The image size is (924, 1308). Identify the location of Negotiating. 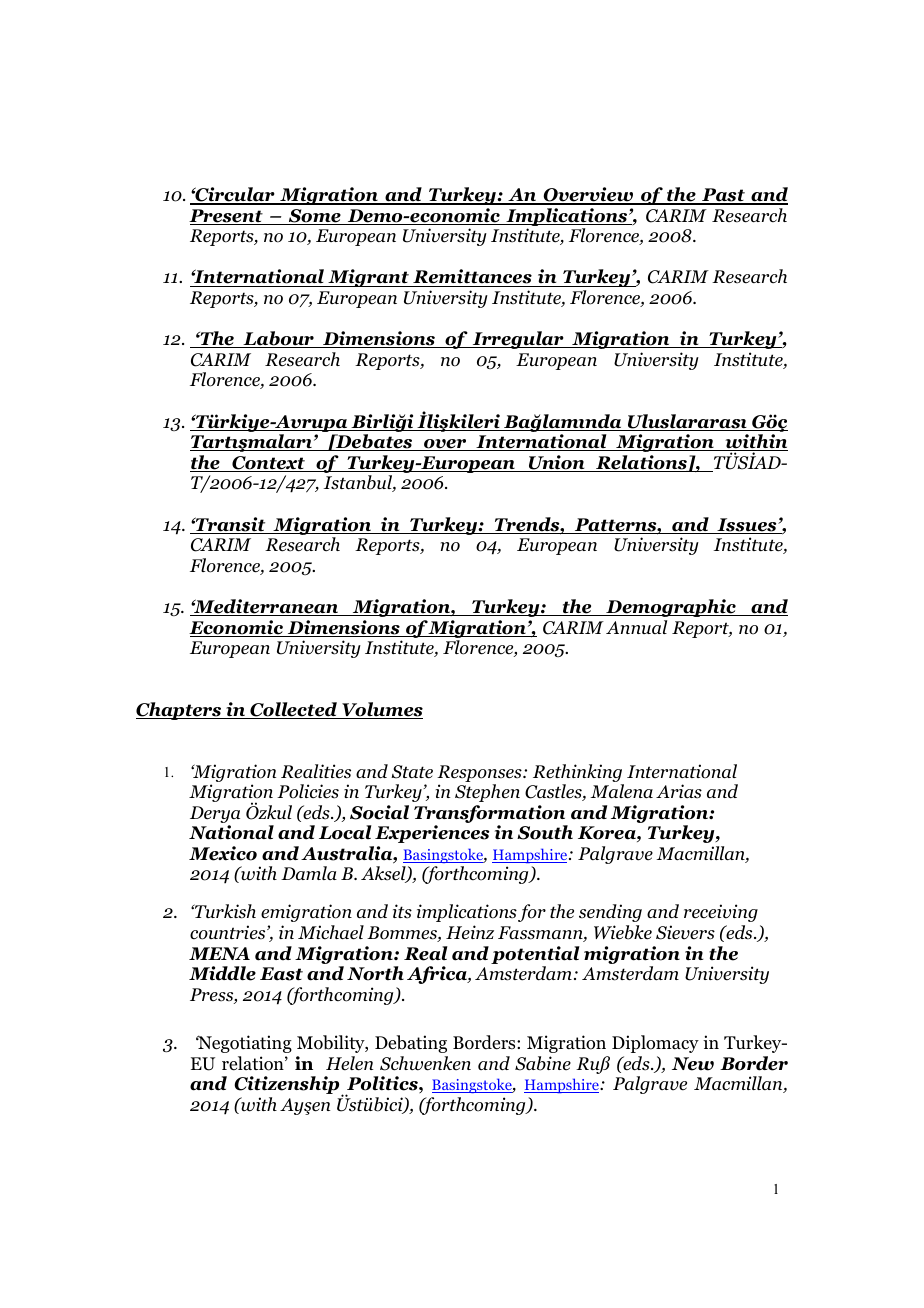
(244, 1044).
